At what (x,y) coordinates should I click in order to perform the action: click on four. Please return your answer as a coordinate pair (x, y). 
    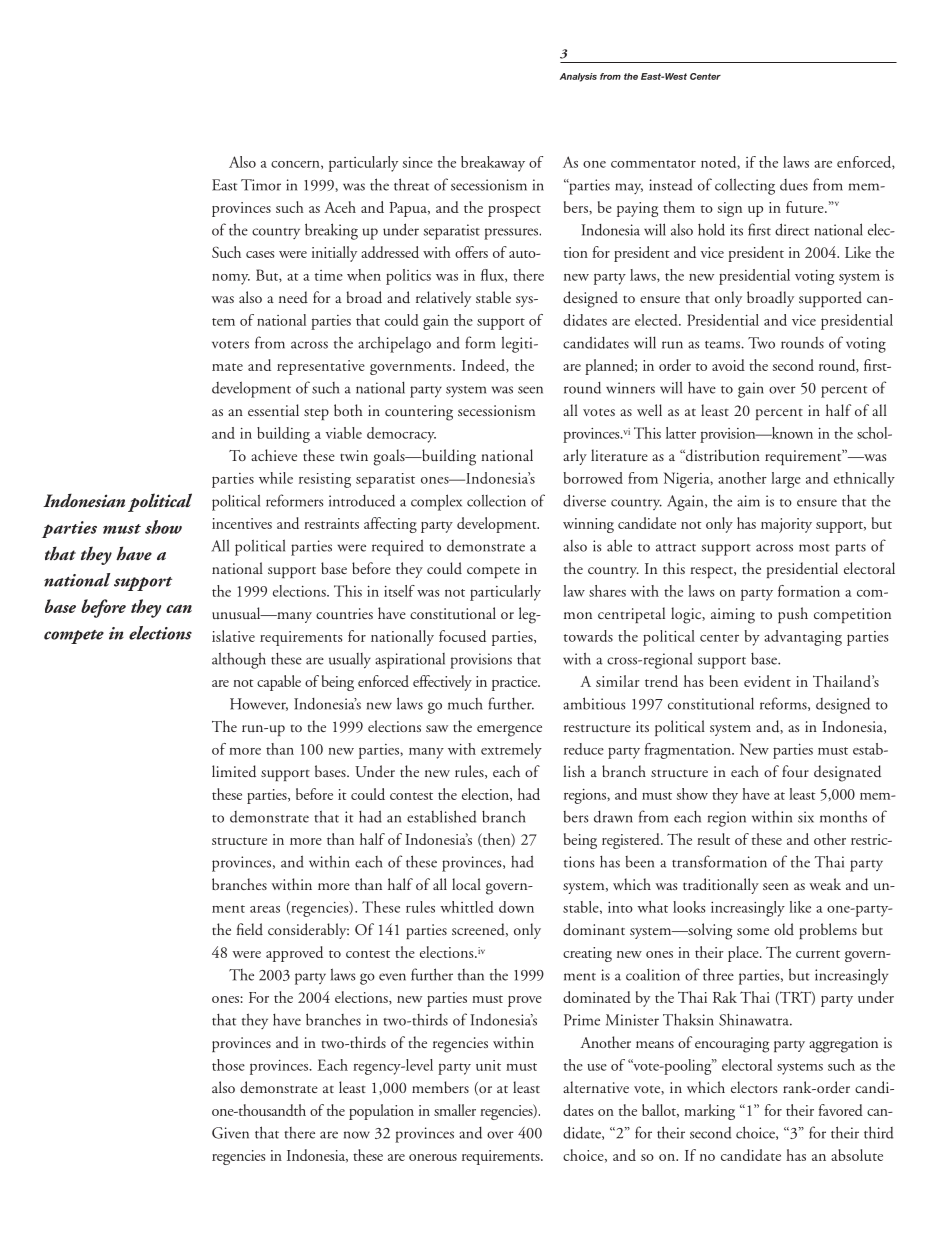
    Looking at the image, I should click on (795, 771).
